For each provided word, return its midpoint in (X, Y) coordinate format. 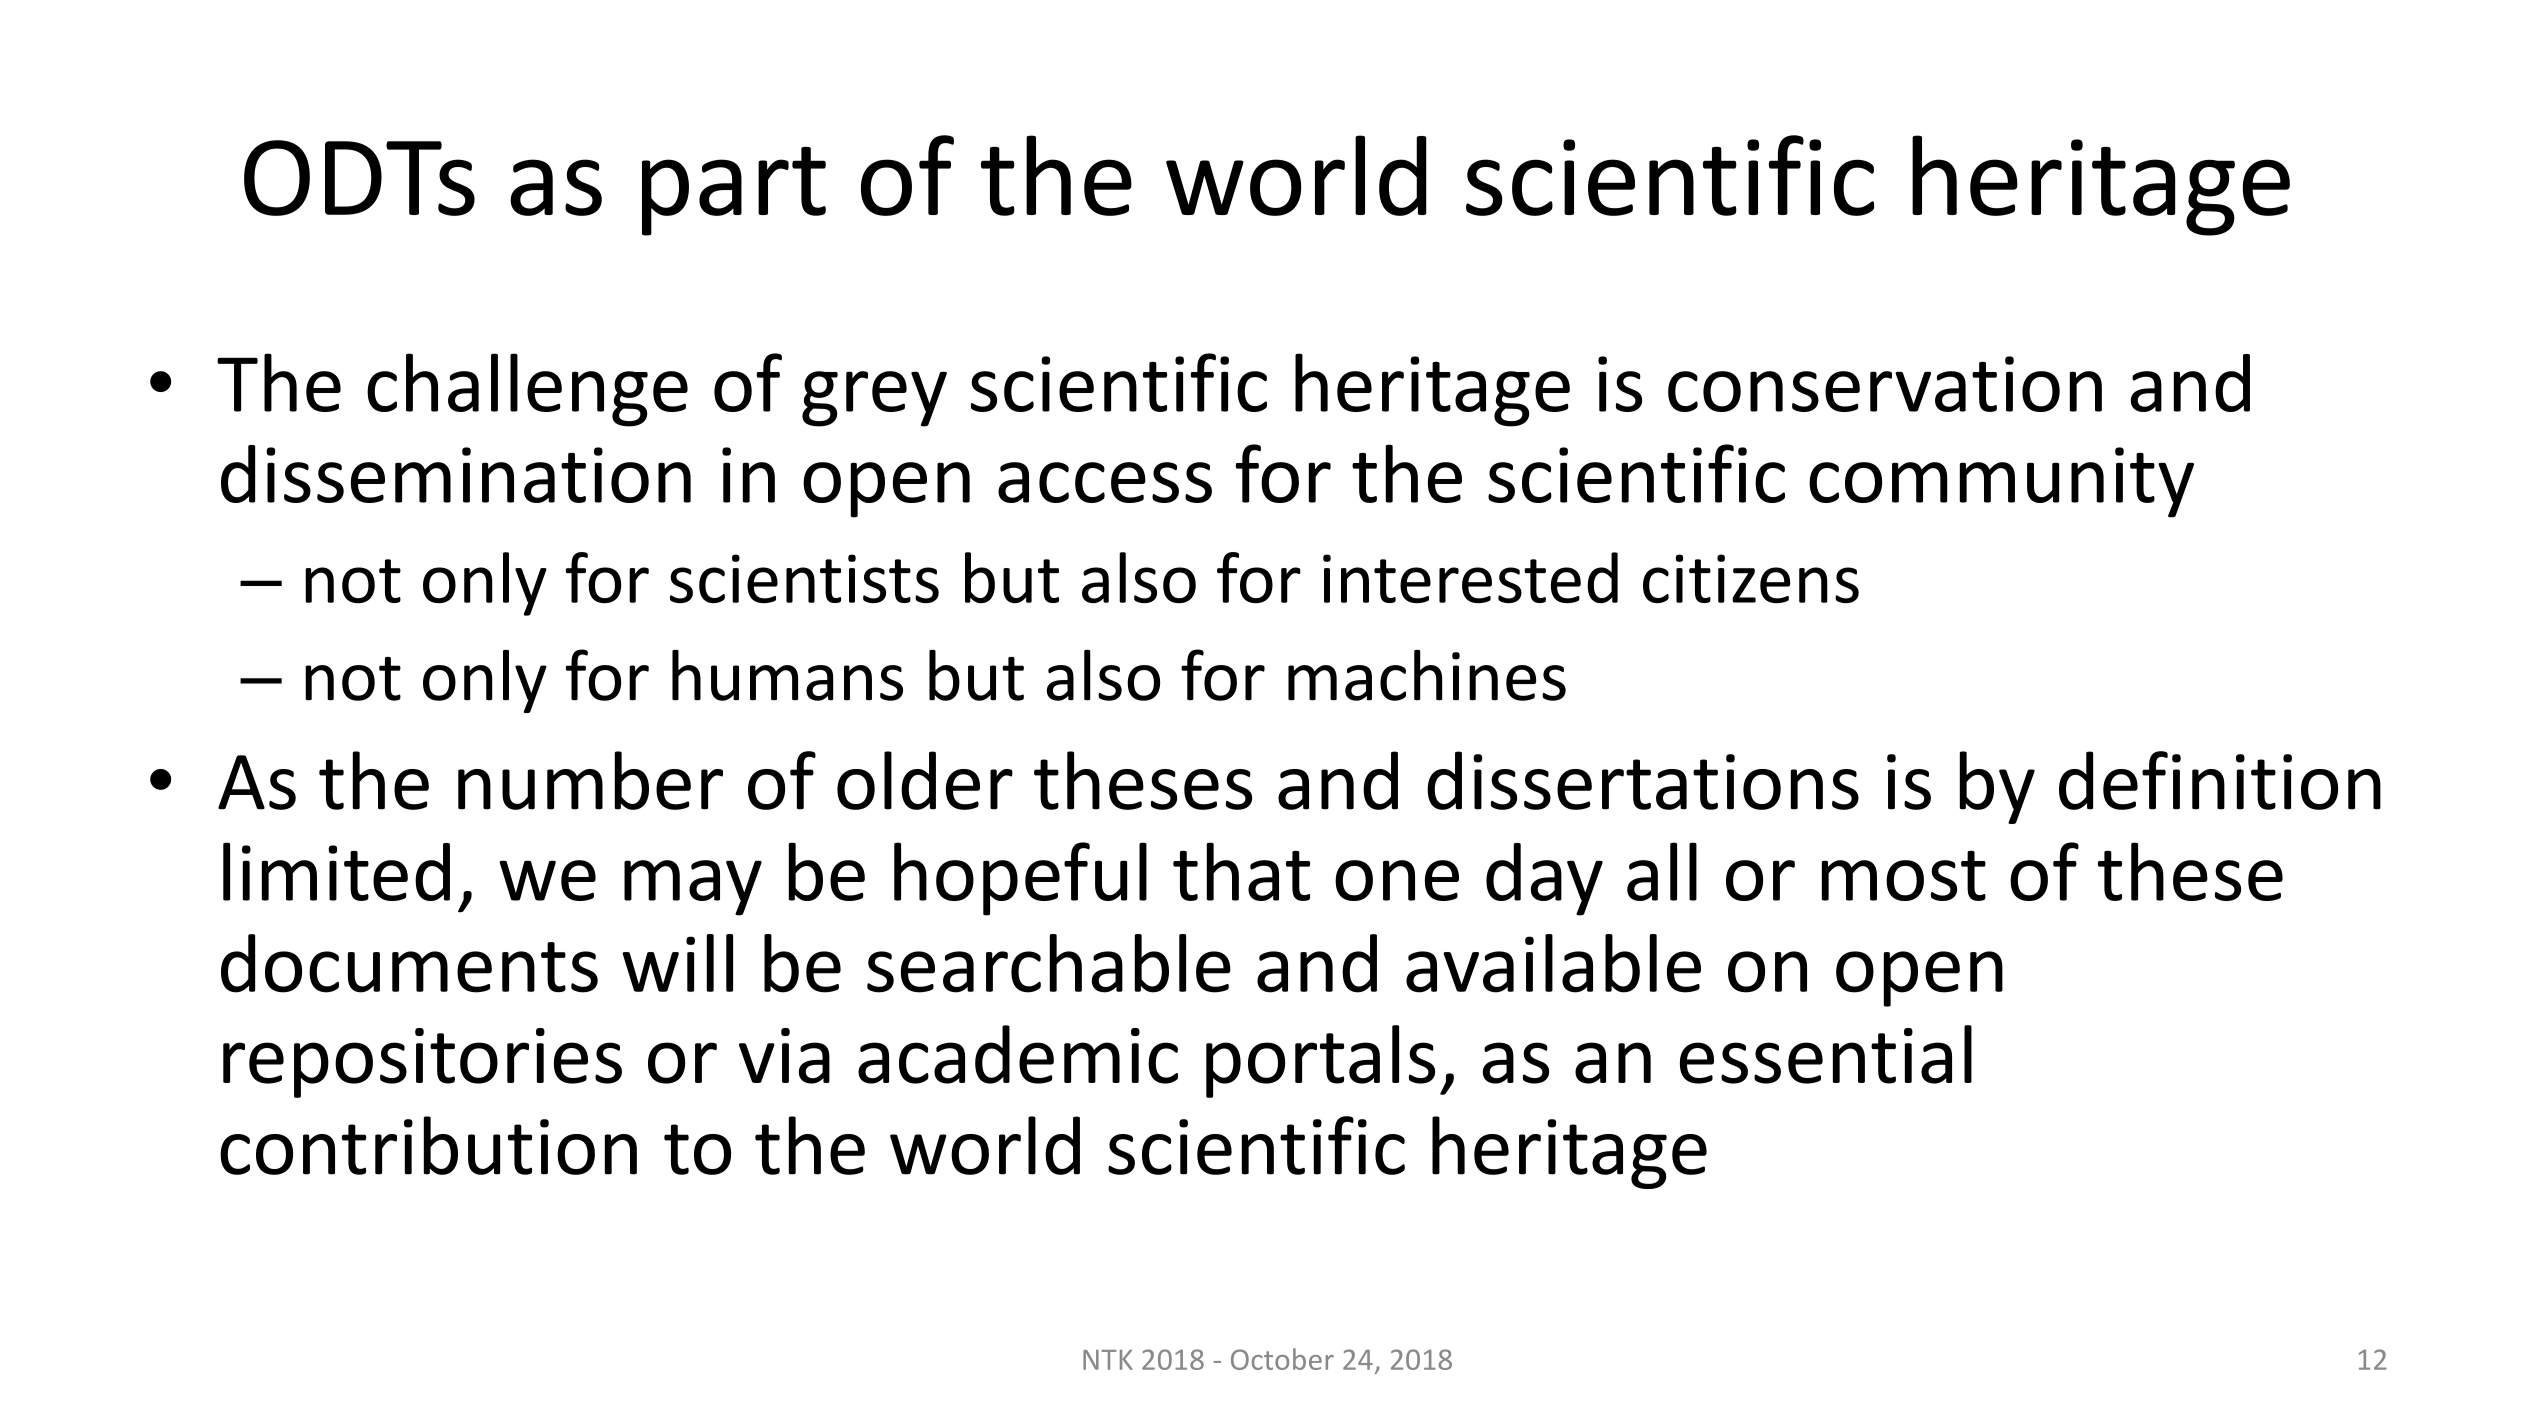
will (677, 963)
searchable (1049, 963)
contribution (428, 1145)
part (734, 191)
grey (874, 399)
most (1904, 876)
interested (1470, 577)
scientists (804, 578)
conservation (1885, 384)
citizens (1751, 578)
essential (1826, 1054)
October (1282, 1359)
